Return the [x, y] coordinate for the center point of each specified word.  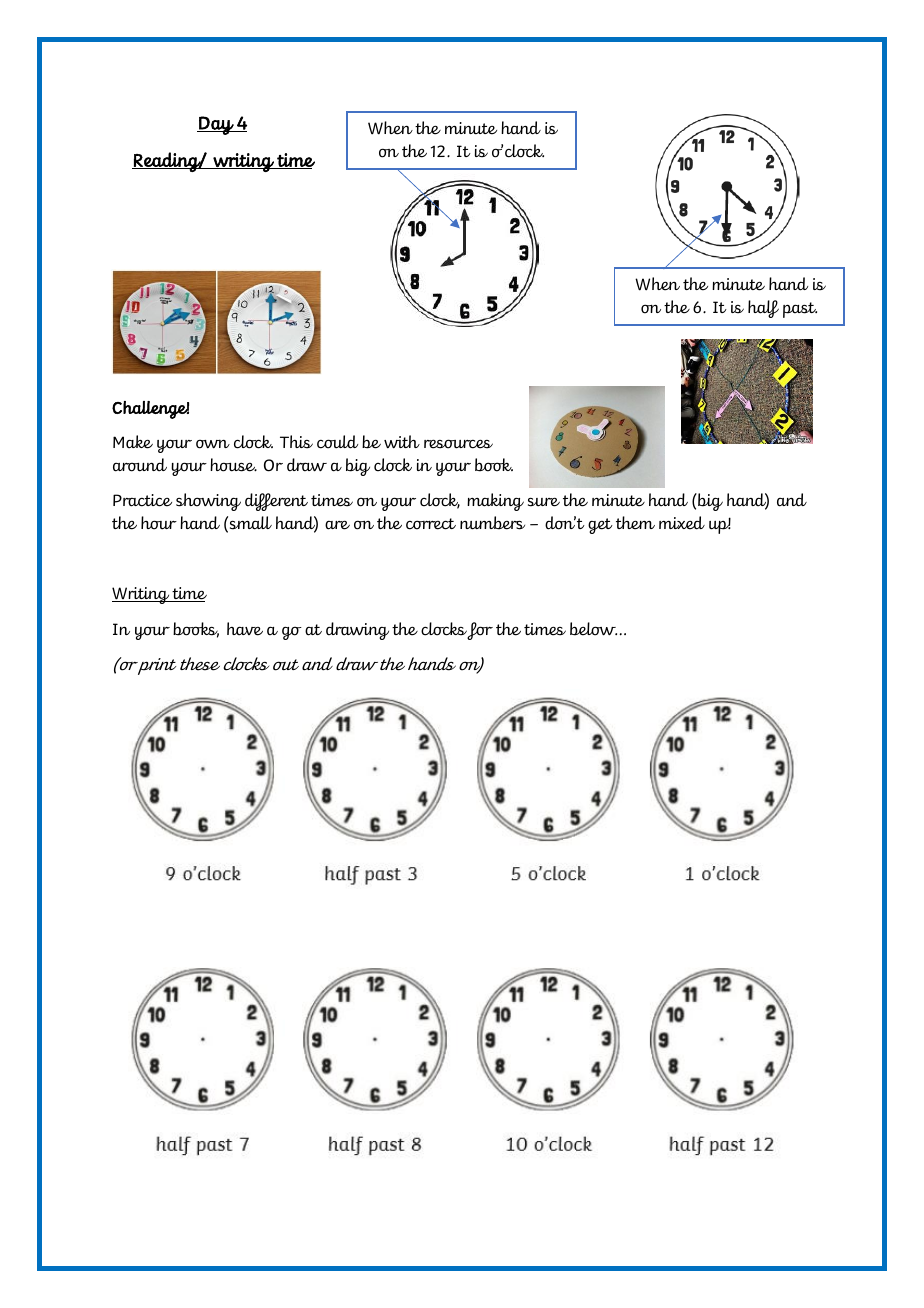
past [800, 310]
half [763, 309]
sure [544, 502]
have [245, 629]
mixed [682, 523]
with [402, 442]
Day [216, 125]
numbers [492, 523]
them [635, 523]
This [296, 442]
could [337, 442]
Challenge [150, 410]
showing [208, 502]
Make [133, 442]
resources [458, 444]
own [213, 444]
